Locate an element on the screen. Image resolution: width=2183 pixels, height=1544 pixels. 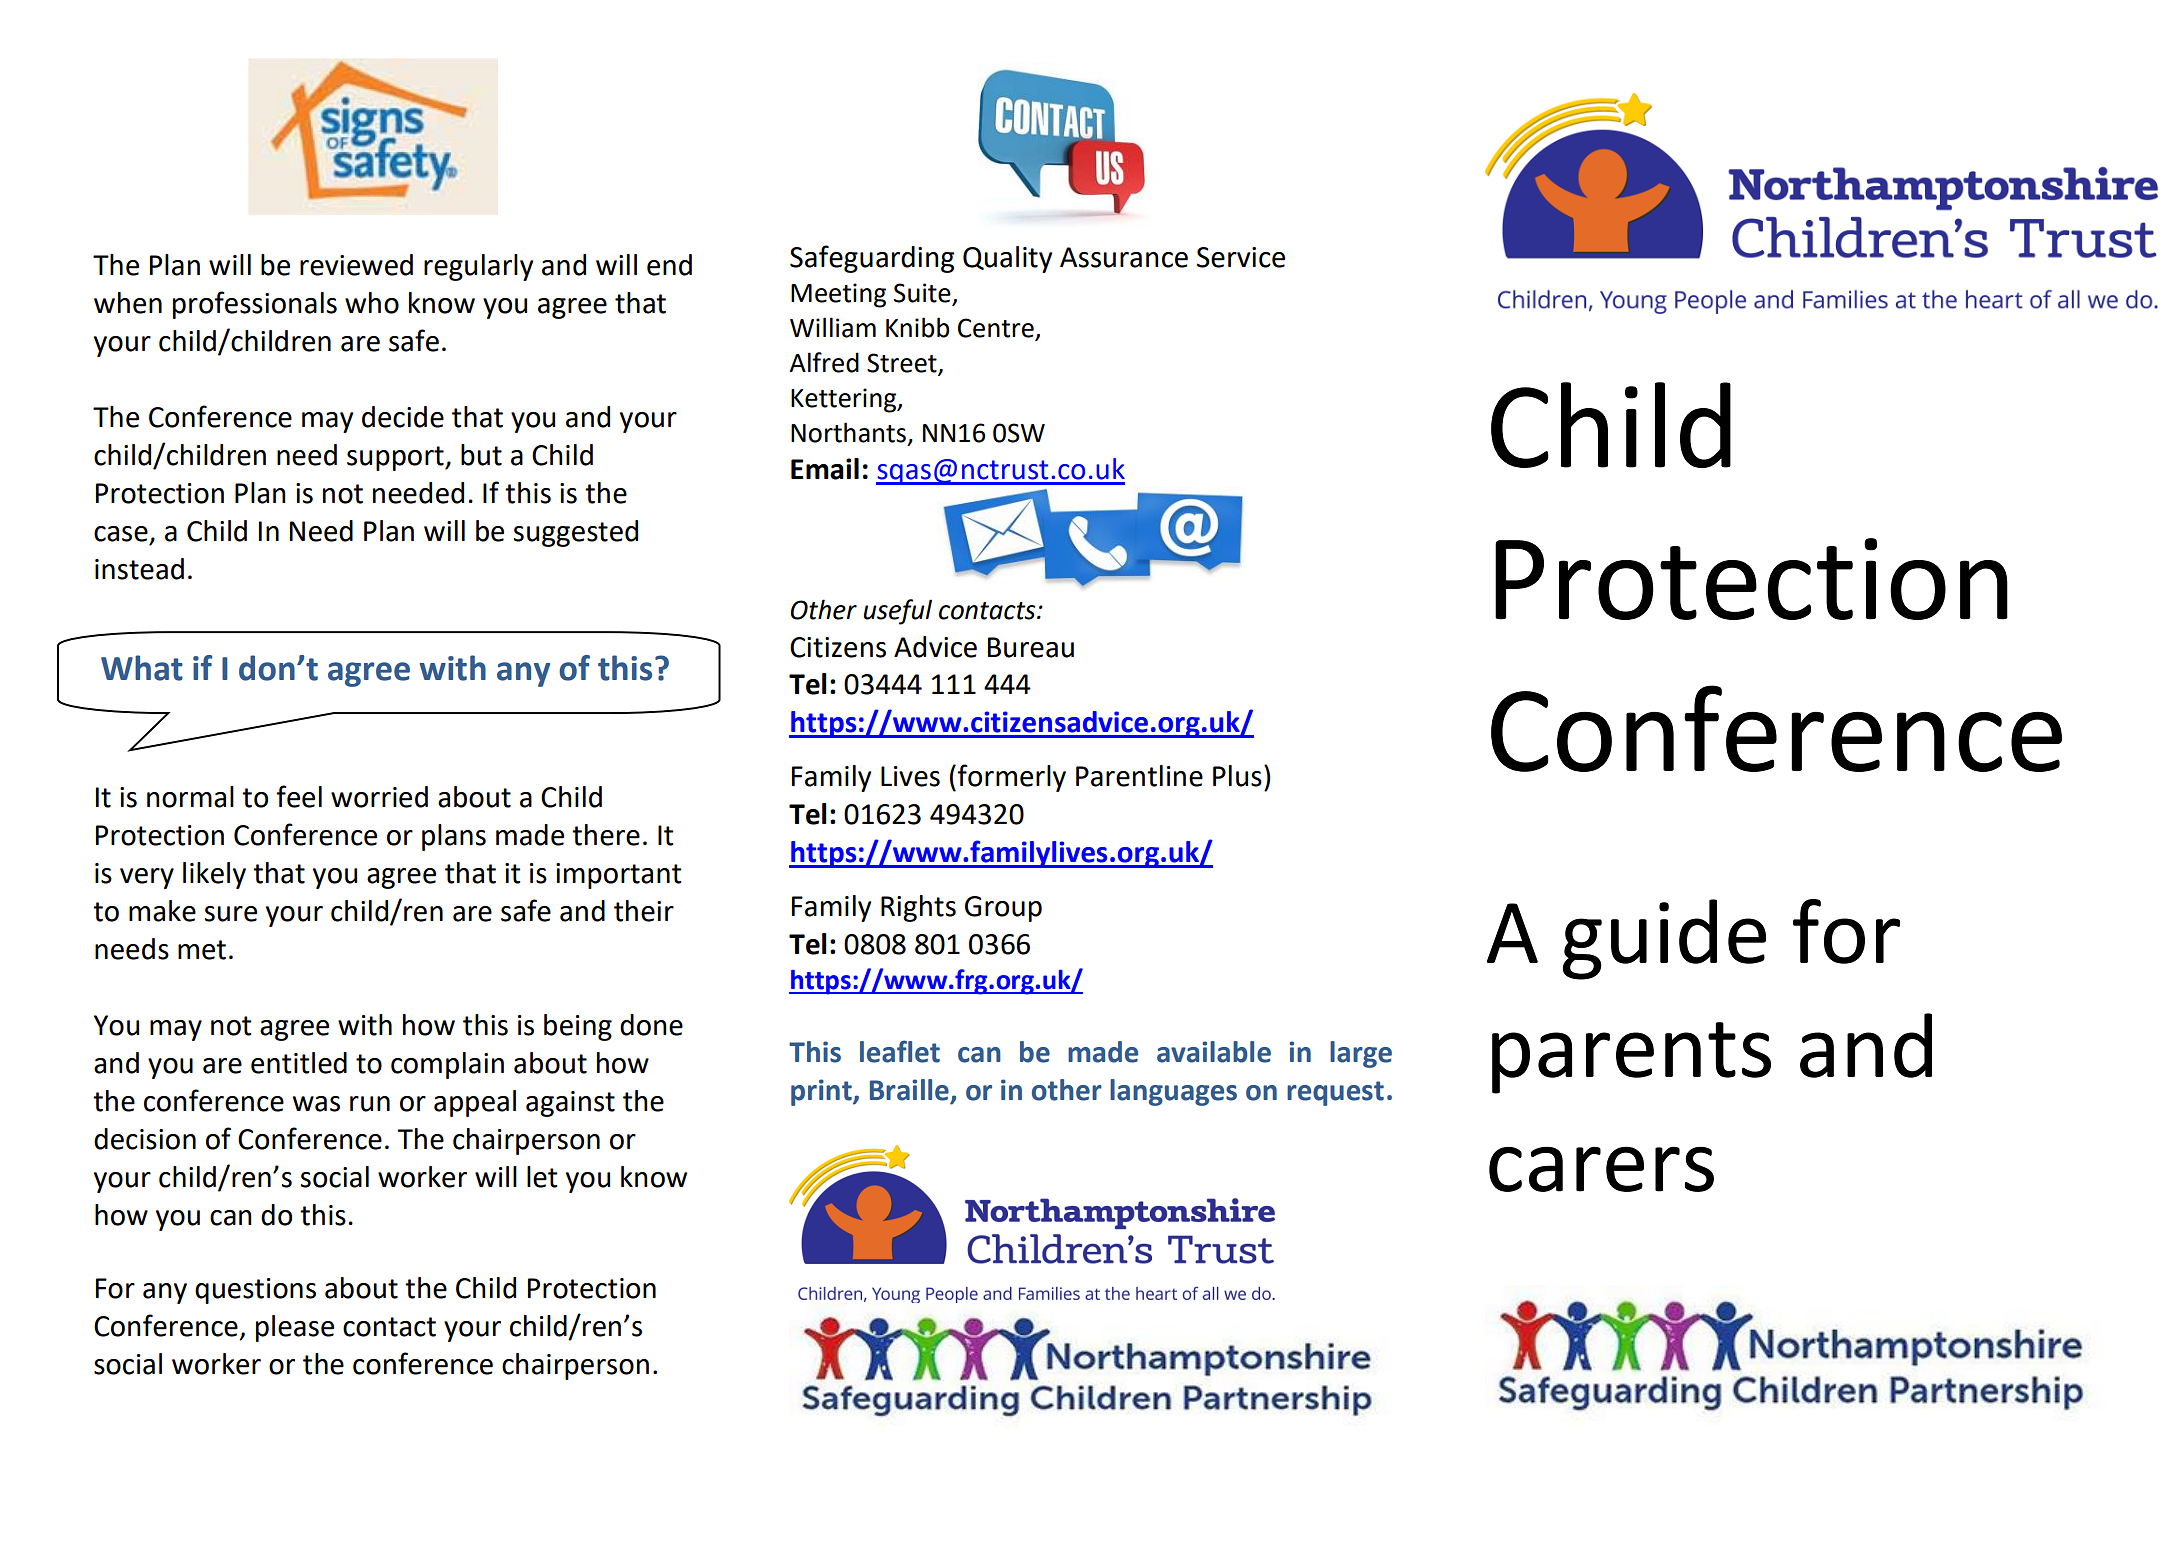
print is located at coordinates (822, 1092).
